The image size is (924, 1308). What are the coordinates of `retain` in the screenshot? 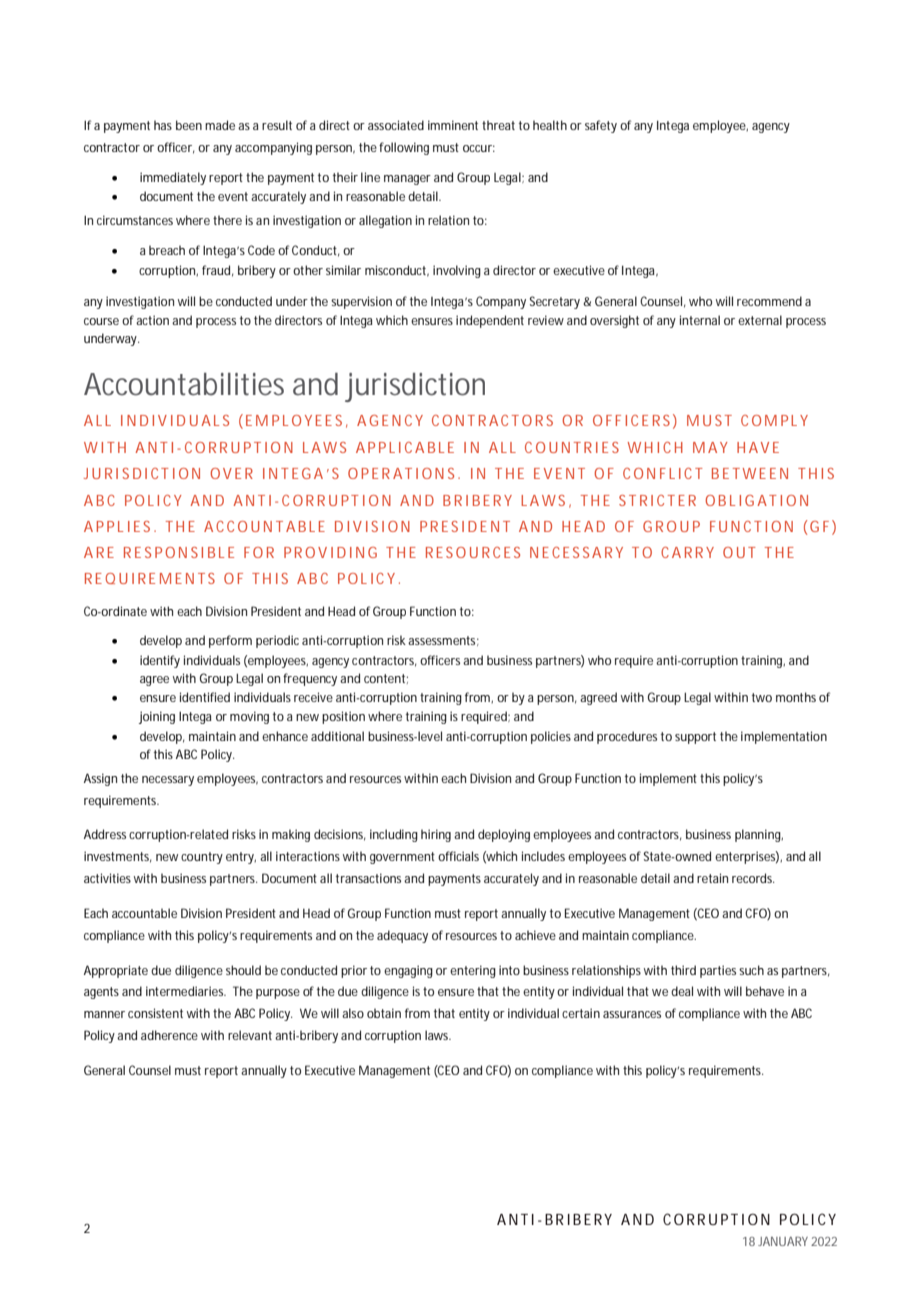 It's located at (712, 878).
